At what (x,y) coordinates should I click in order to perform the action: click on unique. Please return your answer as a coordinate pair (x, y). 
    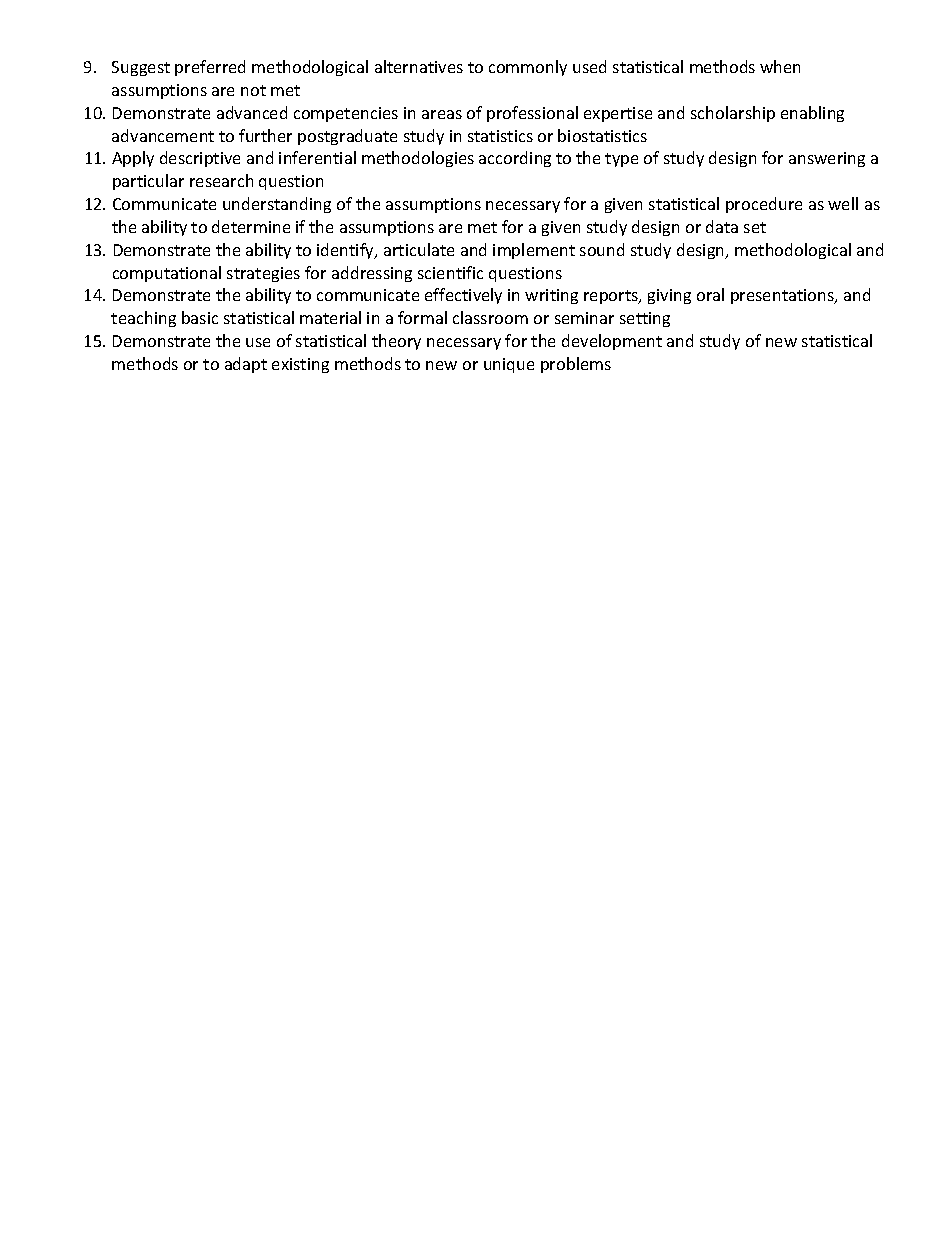
    Looking at the image, I should click on (509, 365).
